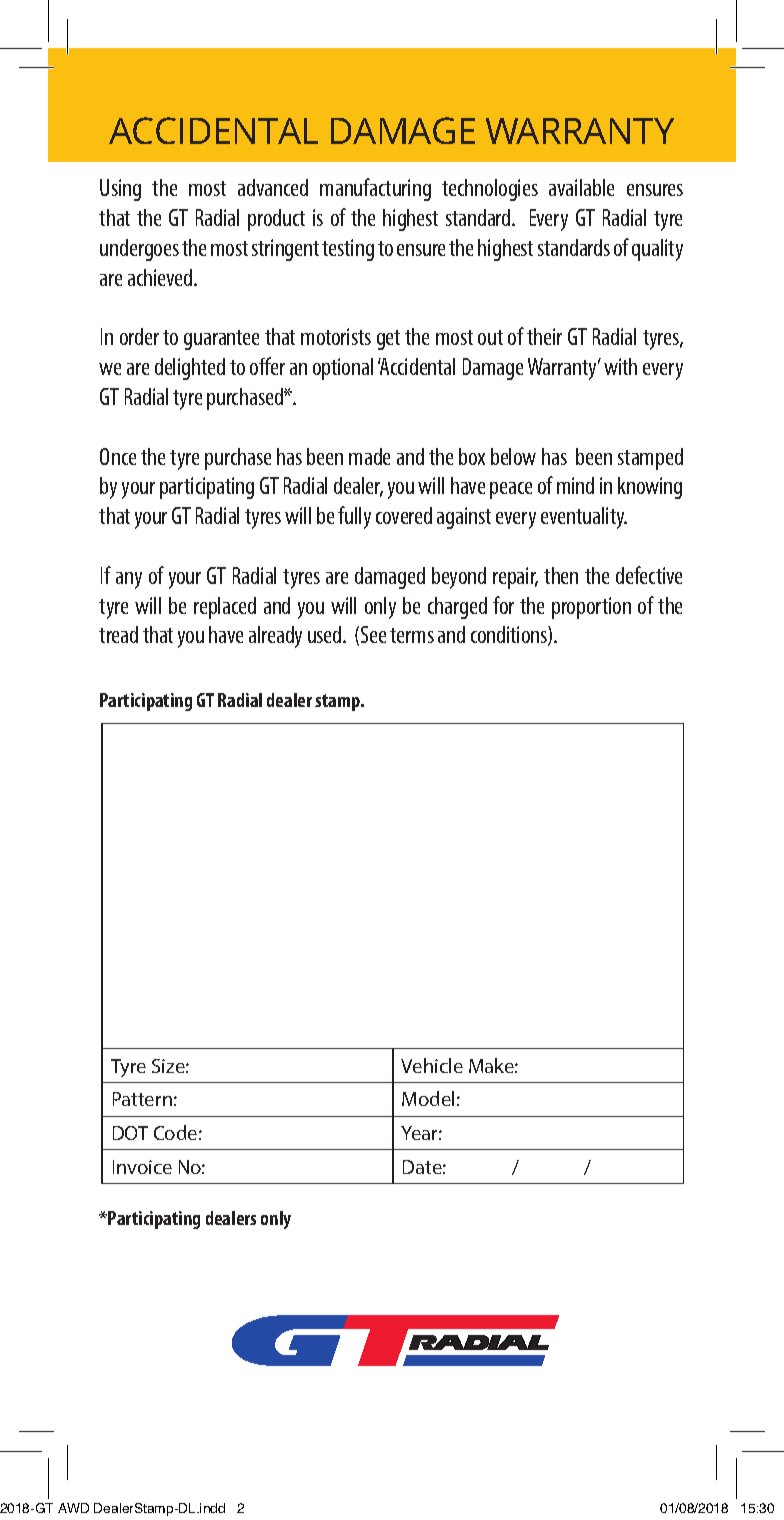 The width and height of the screenshot is (784, 1520). Describe the element at coordinates (432, 1065) in the screenshot. I see `Vehicle` at that location.
